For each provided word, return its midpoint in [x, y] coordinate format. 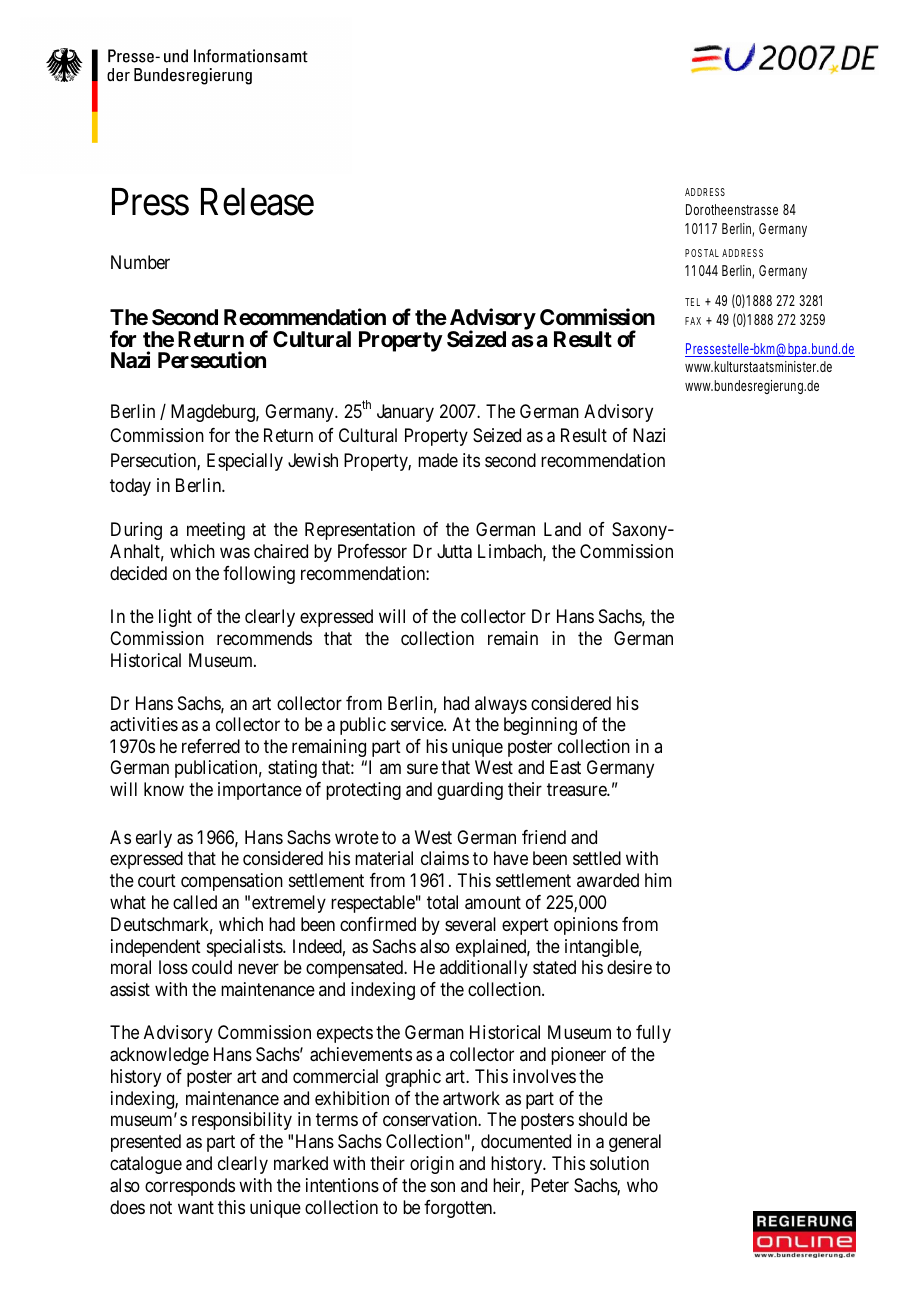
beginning [540, 726]
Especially [245, 462]
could [212, 967]
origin [432, 1165]
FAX [693, 321]
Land [562, 529]
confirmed [378, 924]
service [418, 724]
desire [629, 967]
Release [257, 202]
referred [211, 746]
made [438, 460]
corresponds [190, 1187]
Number [140, 262]
